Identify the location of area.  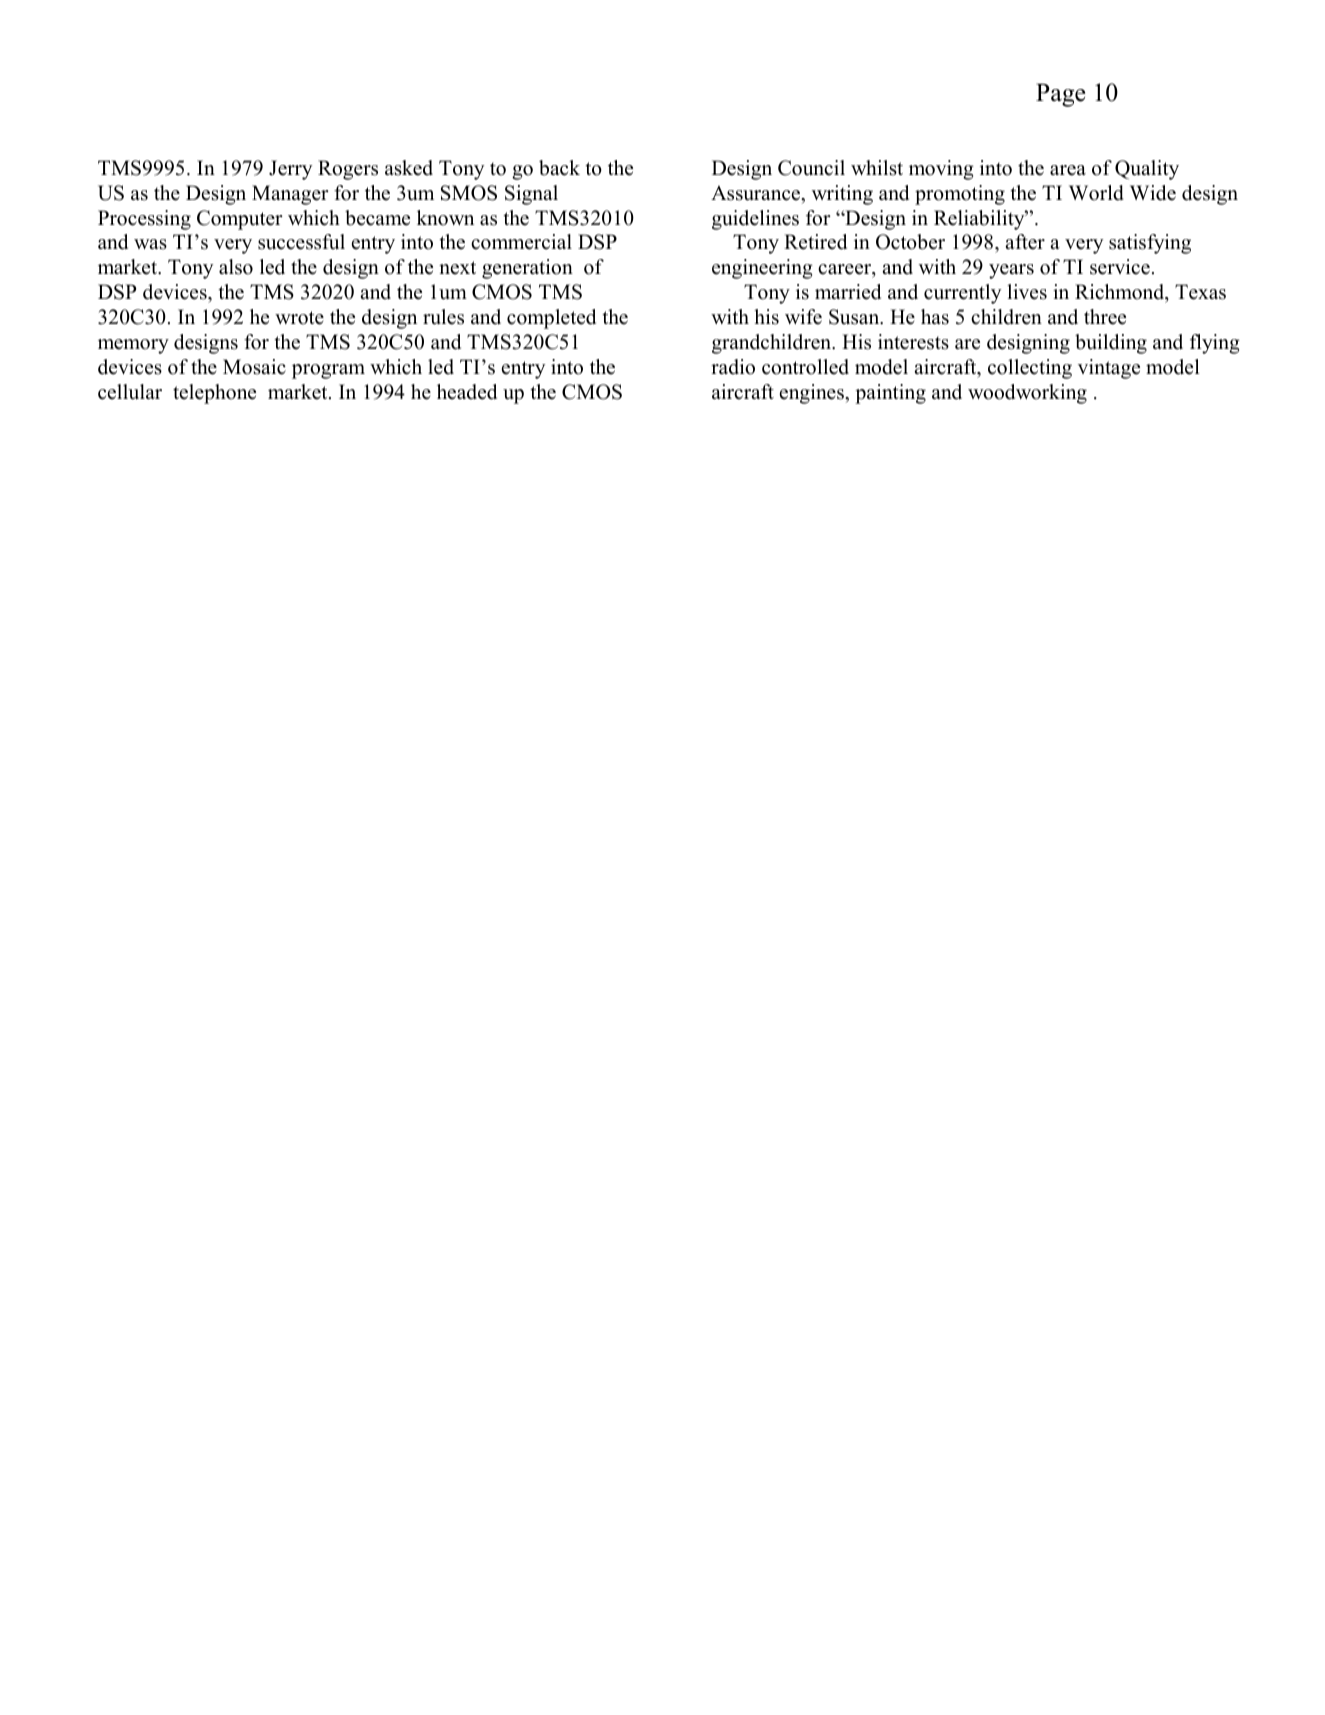
(1068, 170).
